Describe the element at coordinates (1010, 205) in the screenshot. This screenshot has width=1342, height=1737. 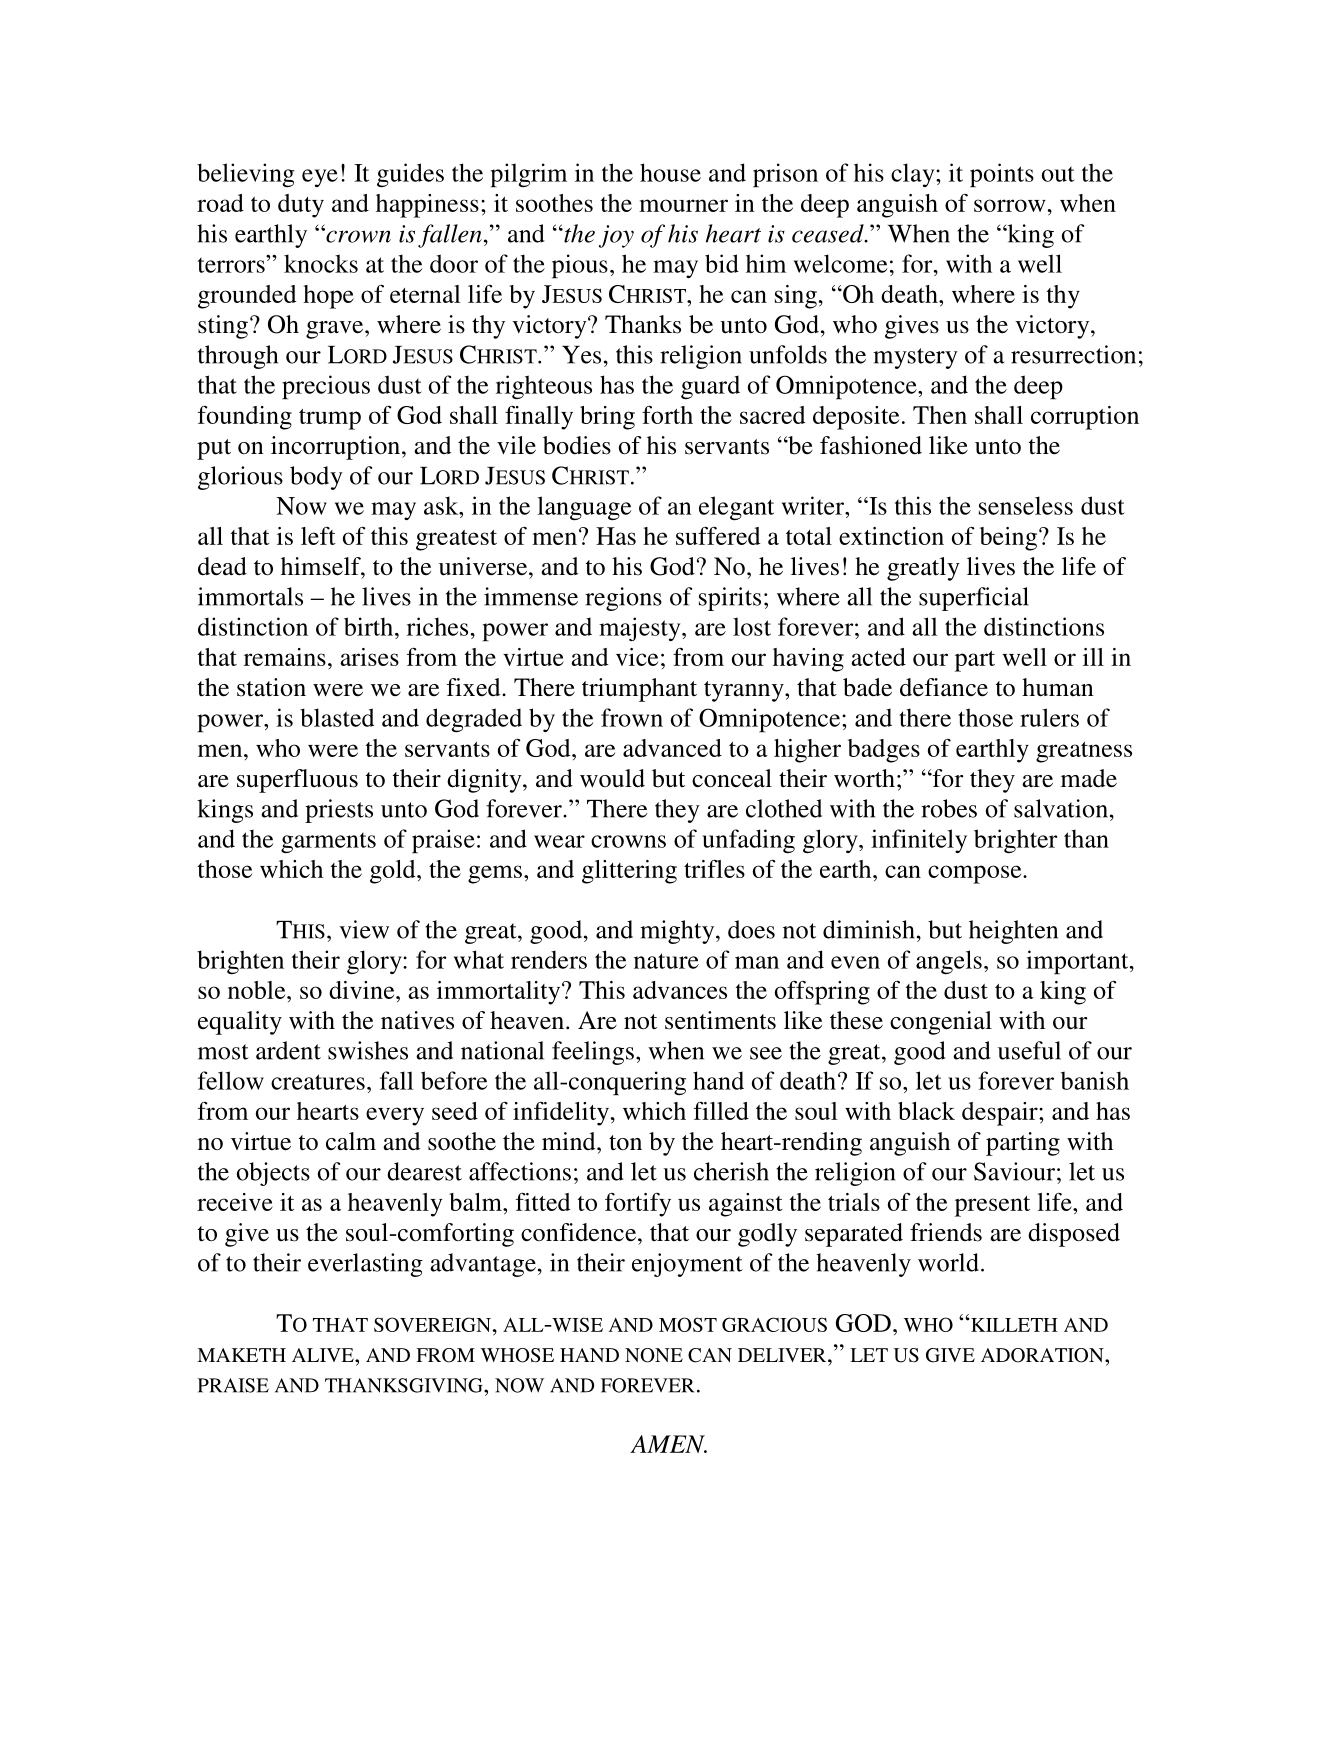
I see `sorrow` at that location.
